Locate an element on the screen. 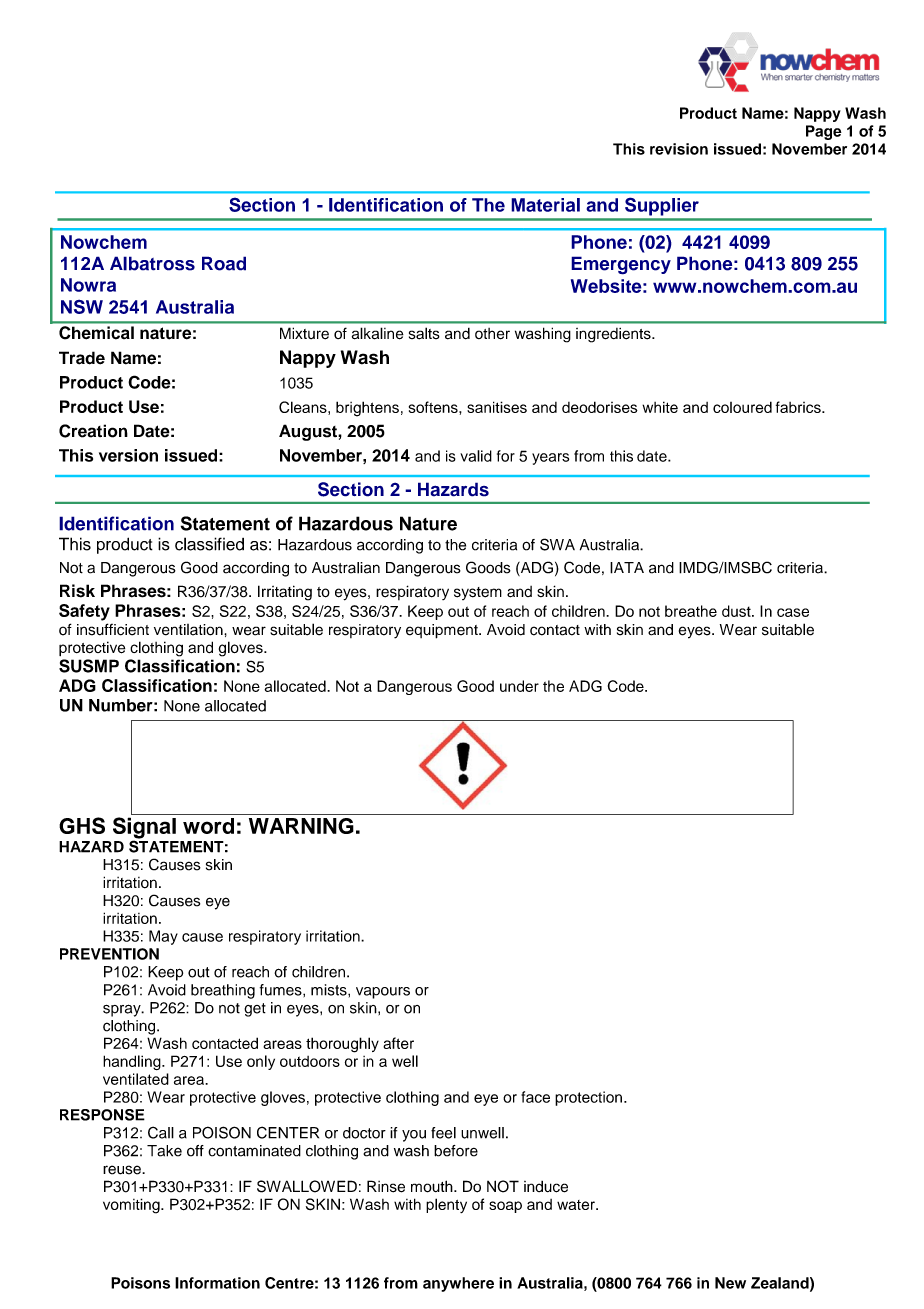 Image resolution: width=924 pixels, height=1309 pixels. system is located at coordinates (478, 593).
